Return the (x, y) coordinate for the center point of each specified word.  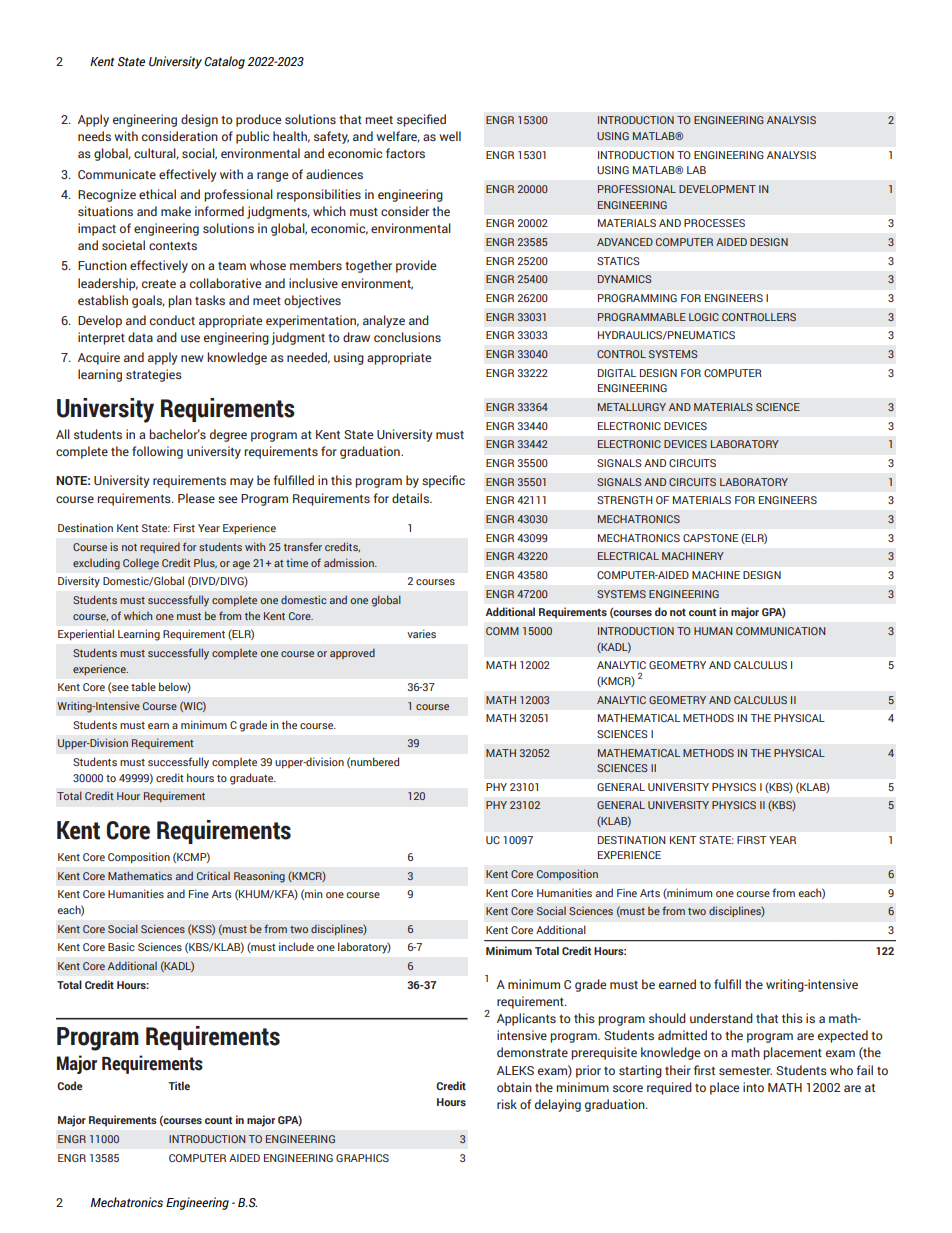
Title (179, 1085)
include (296, 946)
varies (421, 633)
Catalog (224, 62)
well (450, 136)
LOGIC (704, 317)
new (192, 358)
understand (721, 1018)
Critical (213, 875)
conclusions (407, 337)
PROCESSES (714, 223)
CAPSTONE (710, 538)
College (141, 564)
